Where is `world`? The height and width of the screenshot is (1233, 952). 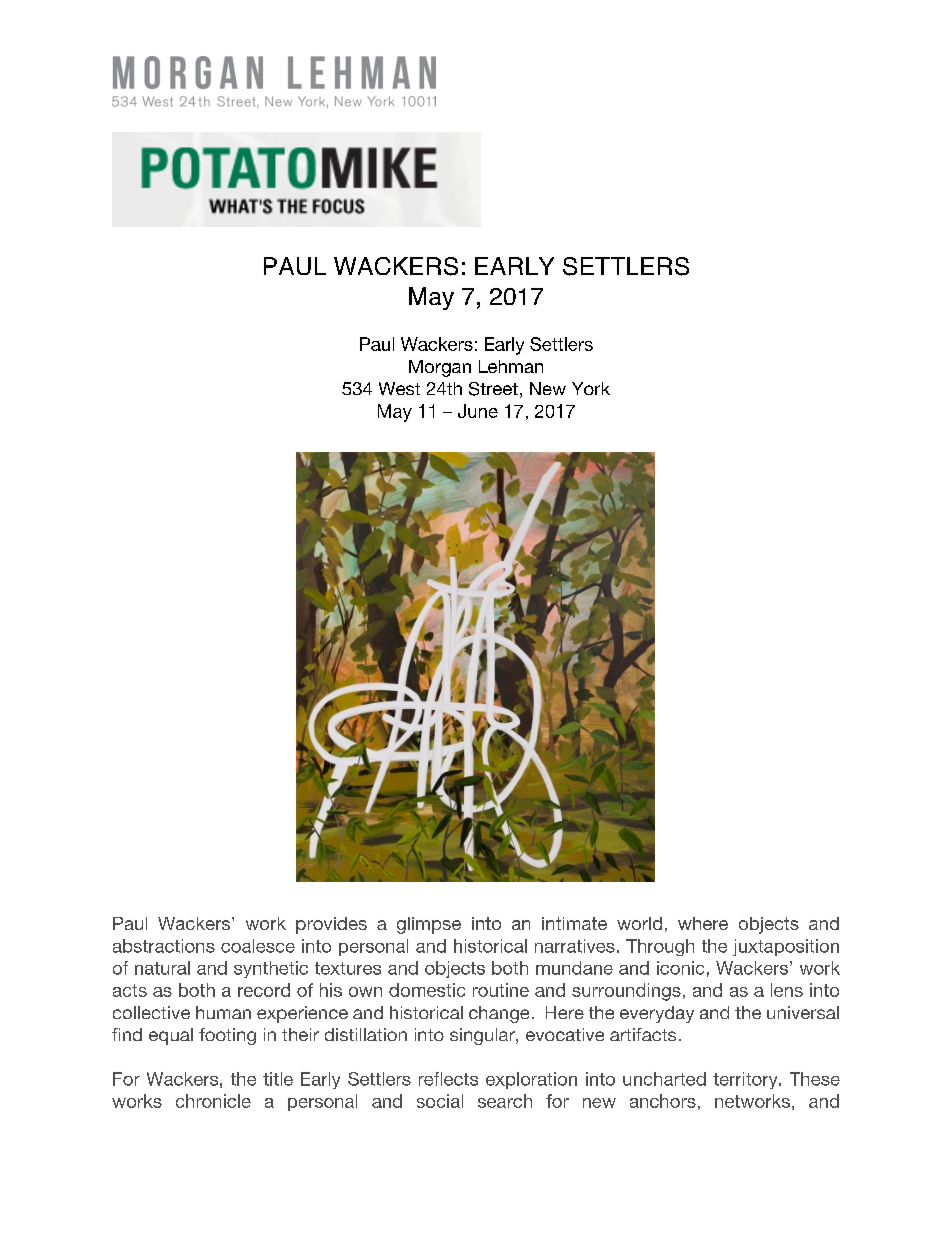
world is located at coordinates (639, 923).
